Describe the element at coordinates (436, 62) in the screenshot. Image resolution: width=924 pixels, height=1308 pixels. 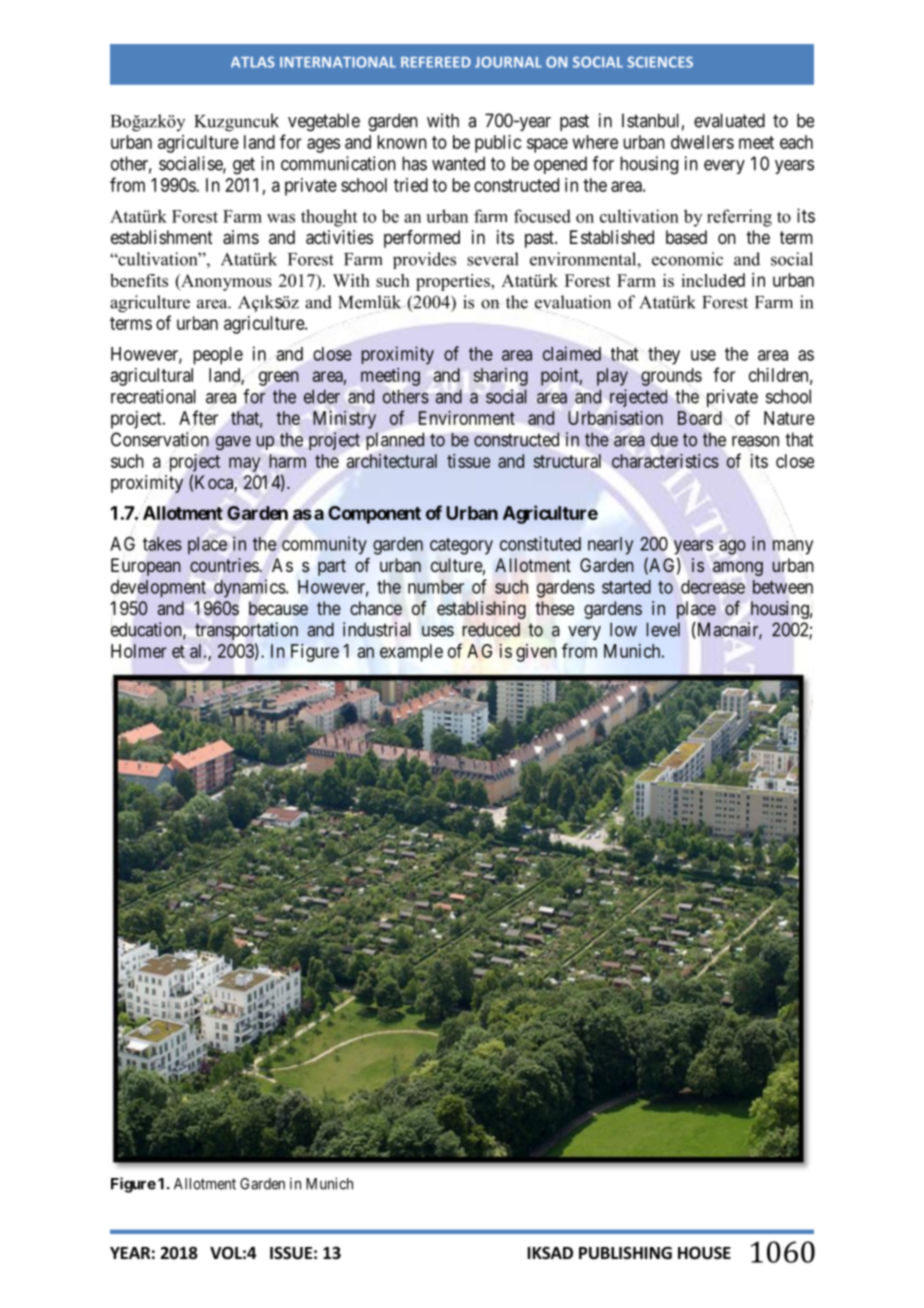
I see `REFEREED` at that location.
